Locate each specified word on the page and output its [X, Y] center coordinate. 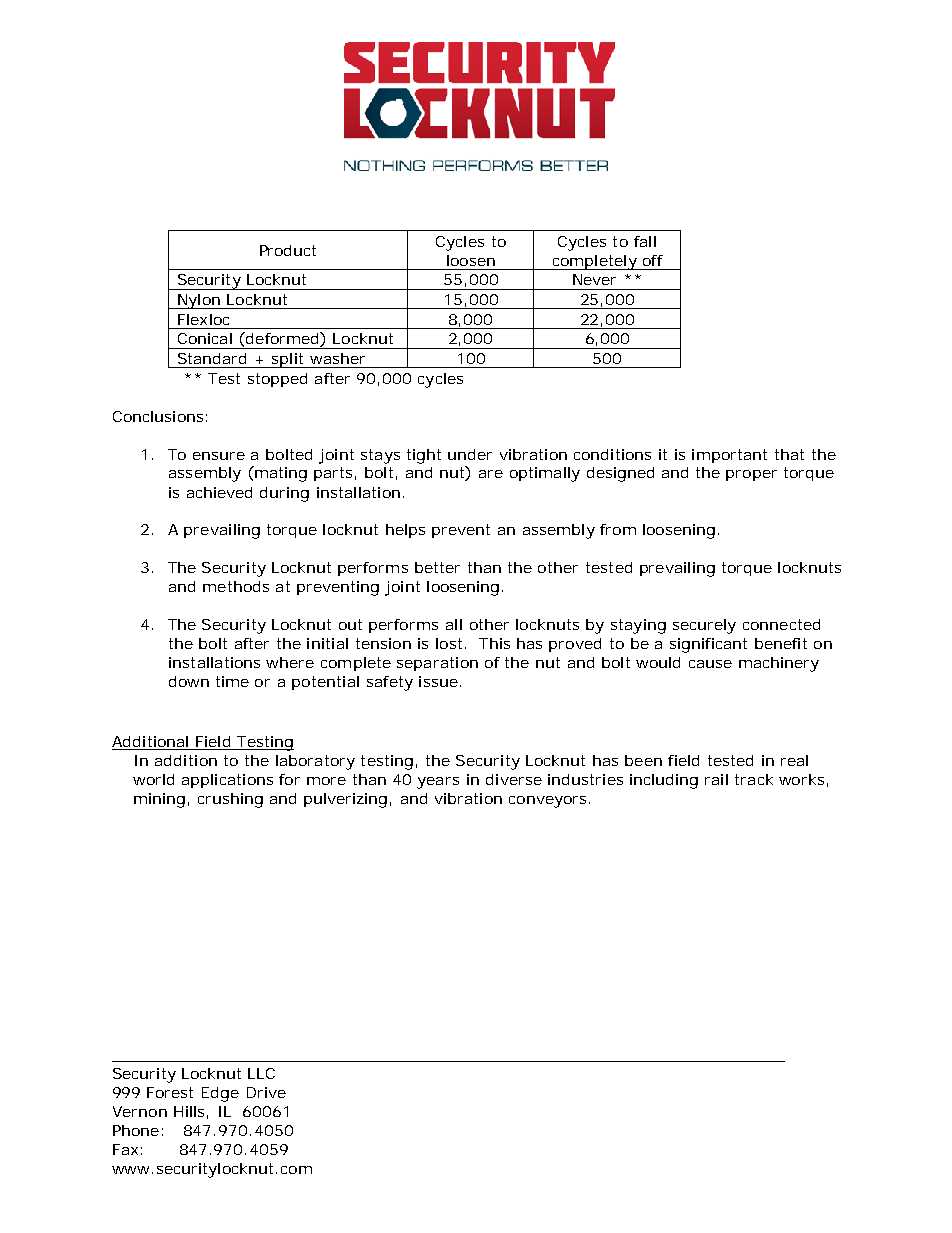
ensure [219, 456]
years [438, 783]
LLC [261, 1073]
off [653, 260]
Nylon [199, 301]
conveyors [549, 802]
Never [594, 279]
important [729, 456]
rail [716, 779]
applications [227, 781]
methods [236, 586]
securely [704, 626]
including [664, 781]
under [470, 454]
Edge [220, 1094]
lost [451, 643]
